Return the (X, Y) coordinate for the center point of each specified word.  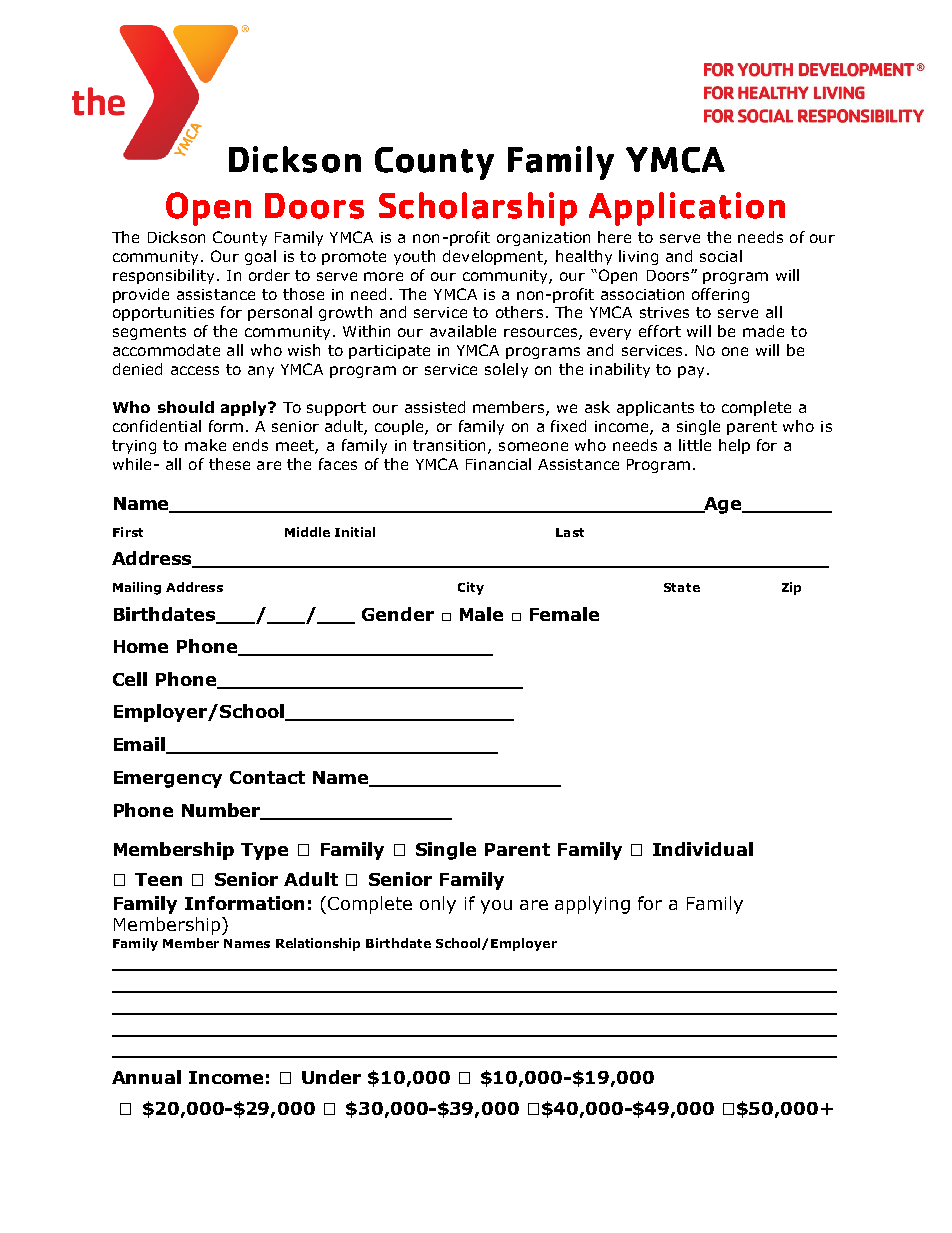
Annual (146, 1077)
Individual (703, 849)
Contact (267, 777)
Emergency (168, 779)
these (229, 464)
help (734, 446)
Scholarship (478, 209)
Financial (498, 464)
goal (260, 257)
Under (331, 1077)
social (721, 256)
